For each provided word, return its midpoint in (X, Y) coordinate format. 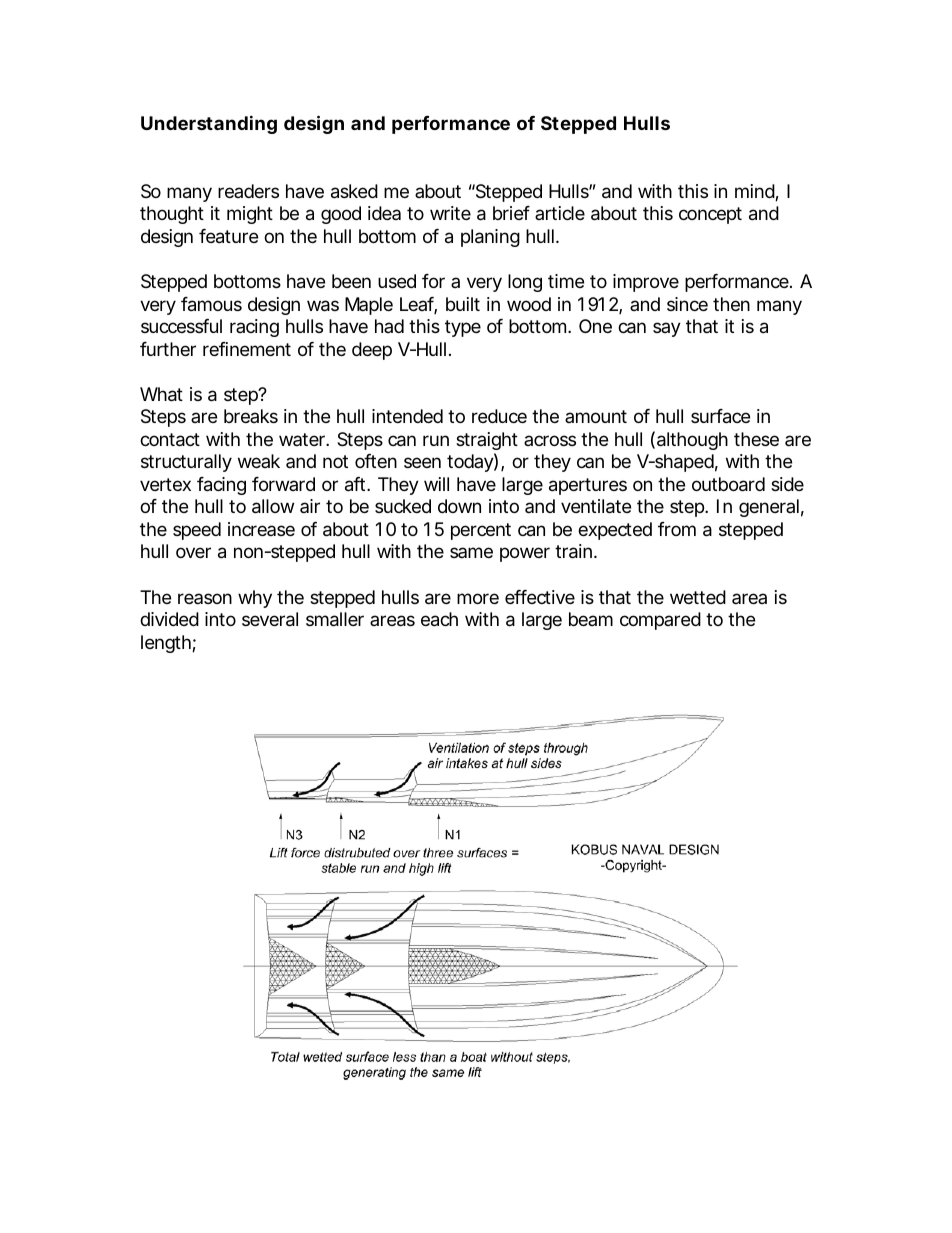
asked (354, 191)
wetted (698, 597)
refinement (247, 349)
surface (720, 416)
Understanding (209, 124)
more (478, 598)
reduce (499, 416)
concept (710, 215)
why (255, 599)
